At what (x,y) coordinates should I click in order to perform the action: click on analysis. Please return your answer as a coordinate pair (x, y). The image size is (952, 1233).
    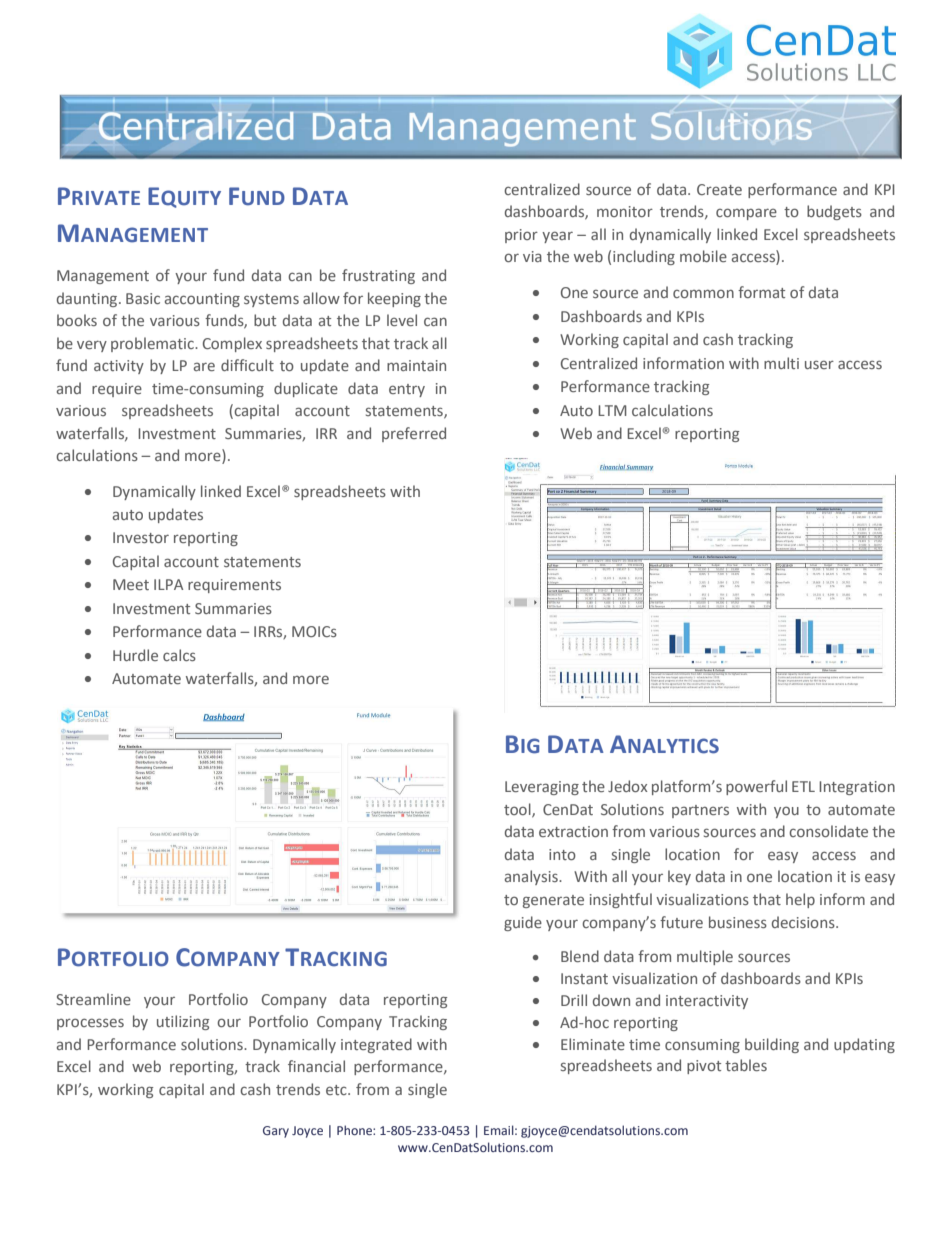
    Looking at the image, I should click on (532, 877).
